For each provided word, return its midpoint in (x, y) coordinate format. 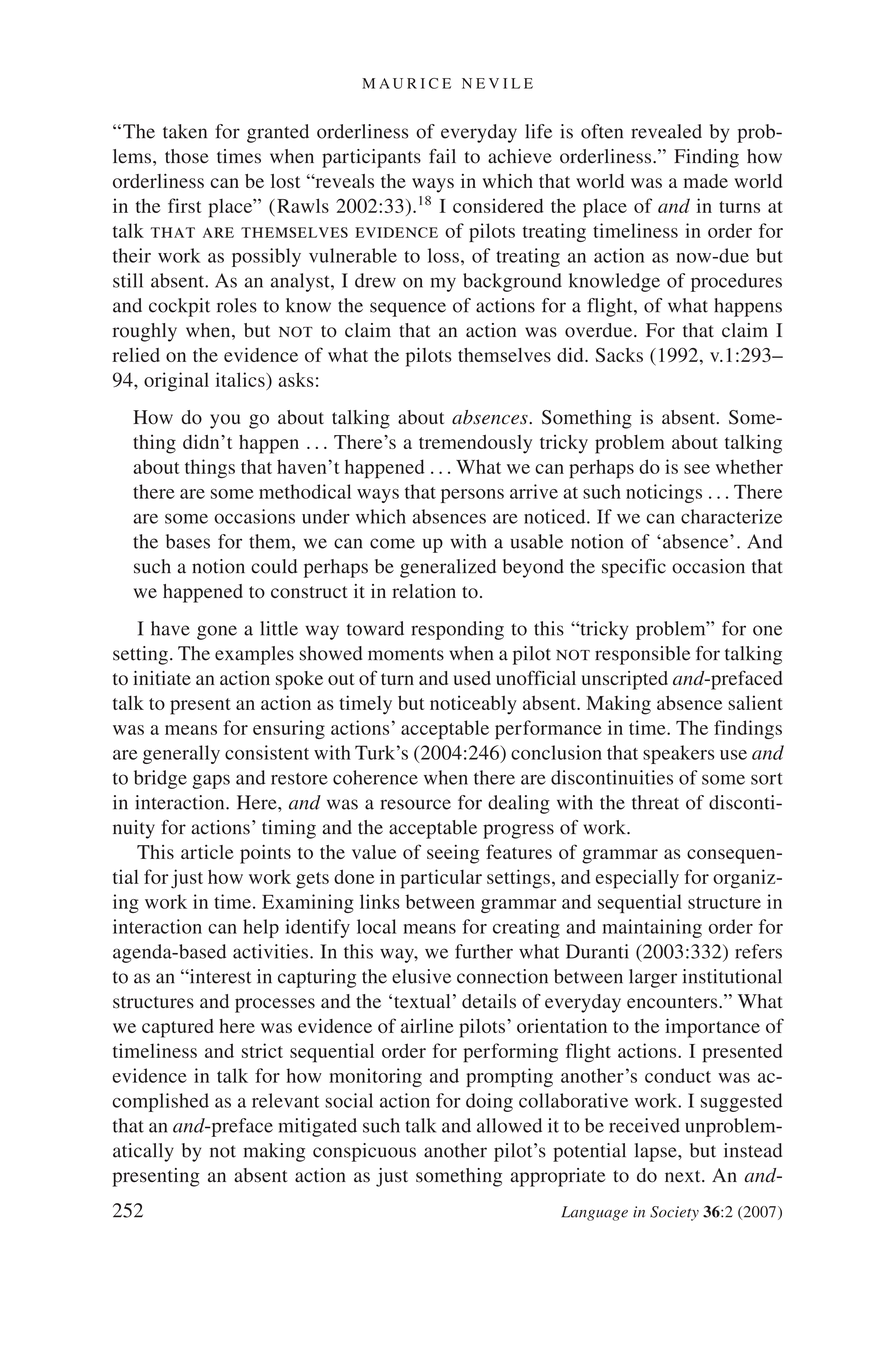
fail (442, 156)
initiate (162, 678)
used (472, 678)
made (706, 181)
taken (185, 131)
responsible (642, 655)
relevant (285, 1100)
